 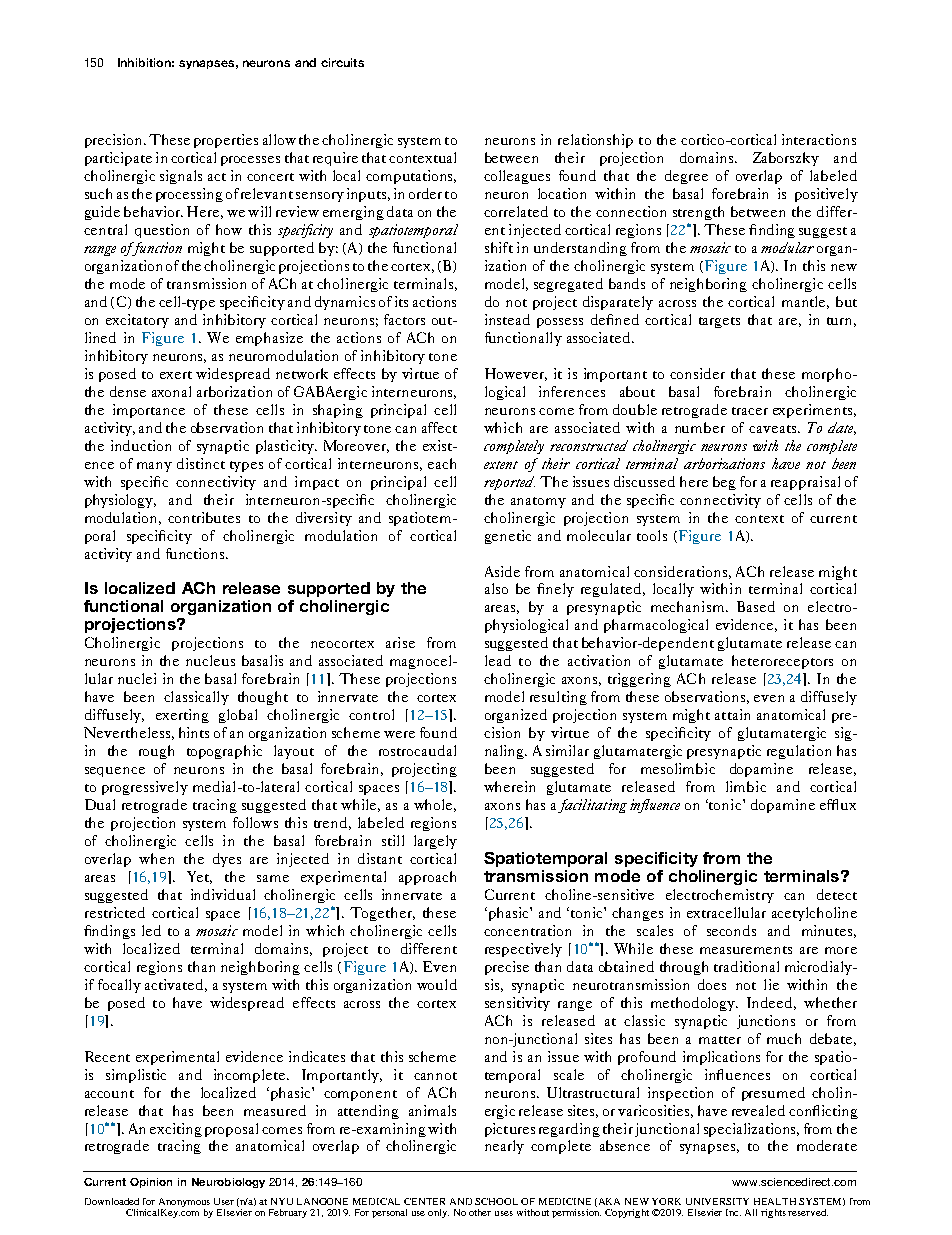 What do you see at coordinates (517, 177) in the screenshot?
I see `colleagues` at bounding box center [517, 177].
